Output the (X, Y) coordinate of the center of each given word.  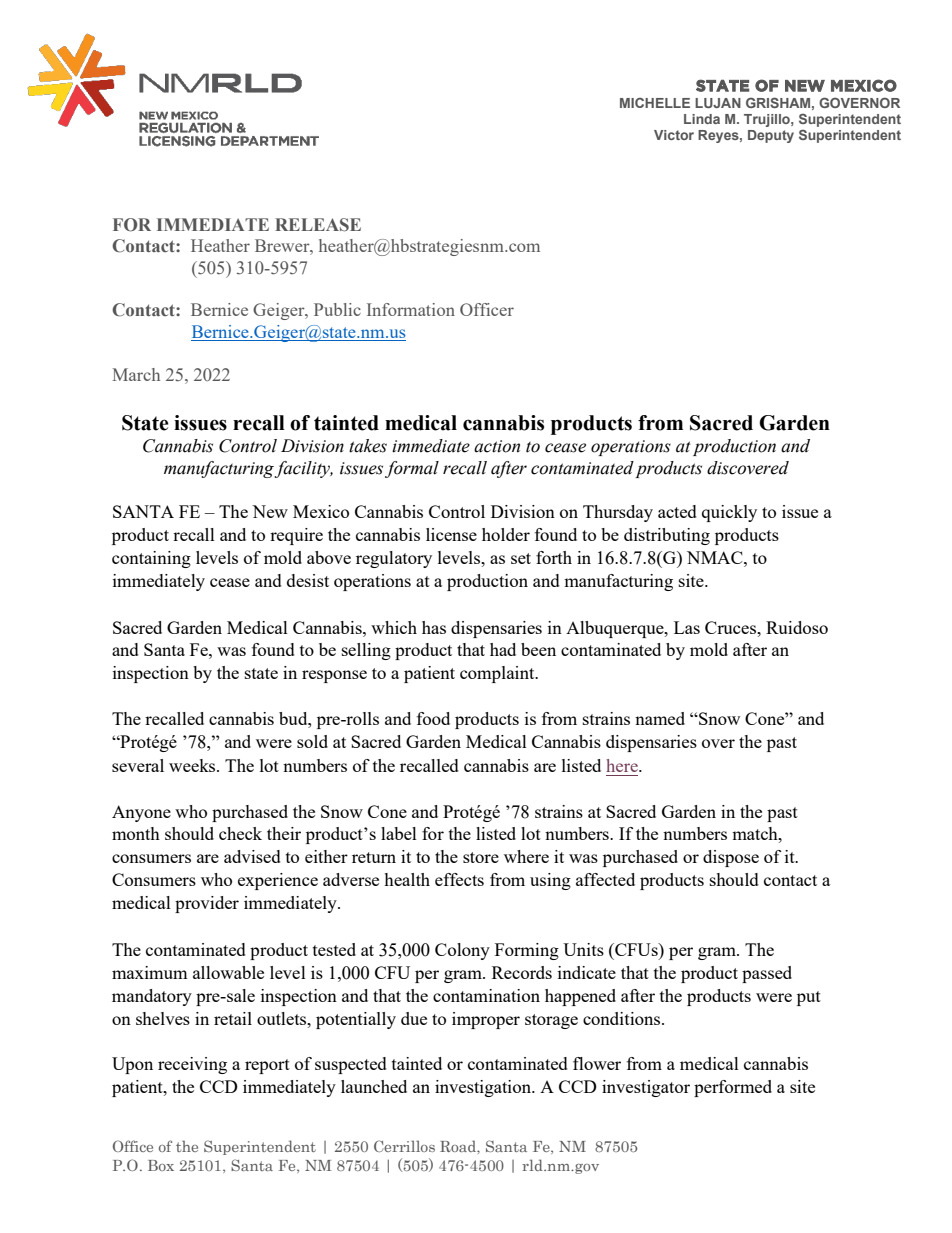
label (399, 833)
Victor (674, 135)
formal (412, 469)
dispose (731, 858)
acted (677, 511)
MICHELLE (655, 103)
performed (733, 1088)
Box (161, 1165)
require (296, 536)
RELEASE (318, 225)
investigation (484, 1088)
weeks (193, 765)
